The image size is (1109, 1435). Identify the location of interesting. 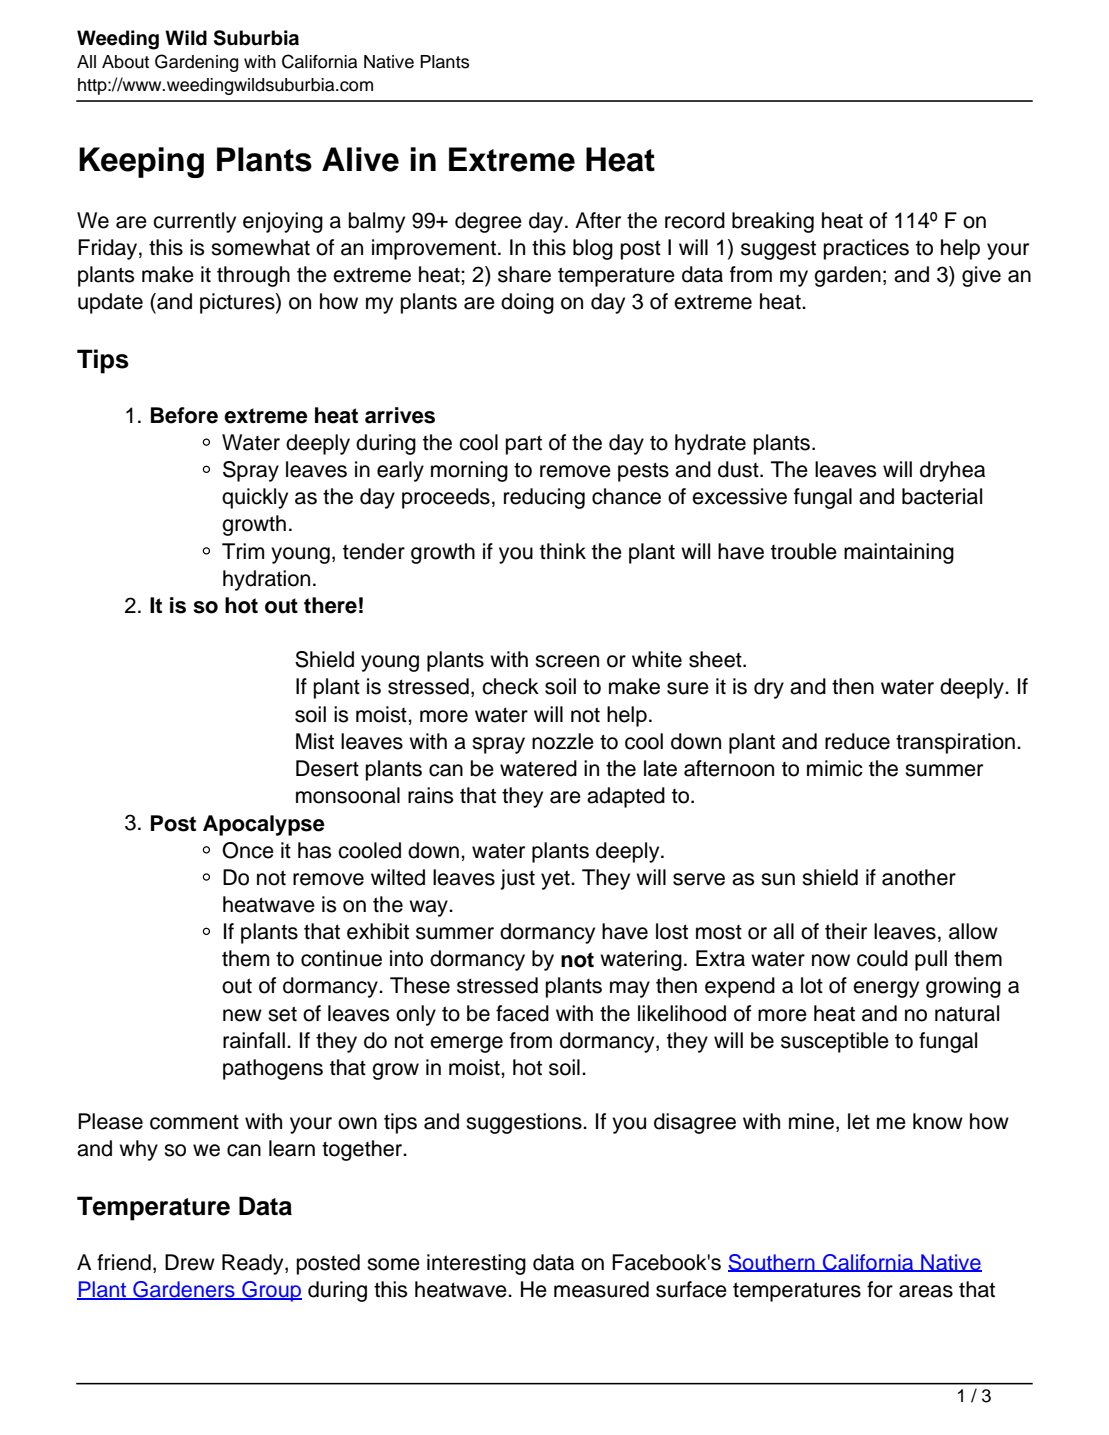
(476, 1264).
